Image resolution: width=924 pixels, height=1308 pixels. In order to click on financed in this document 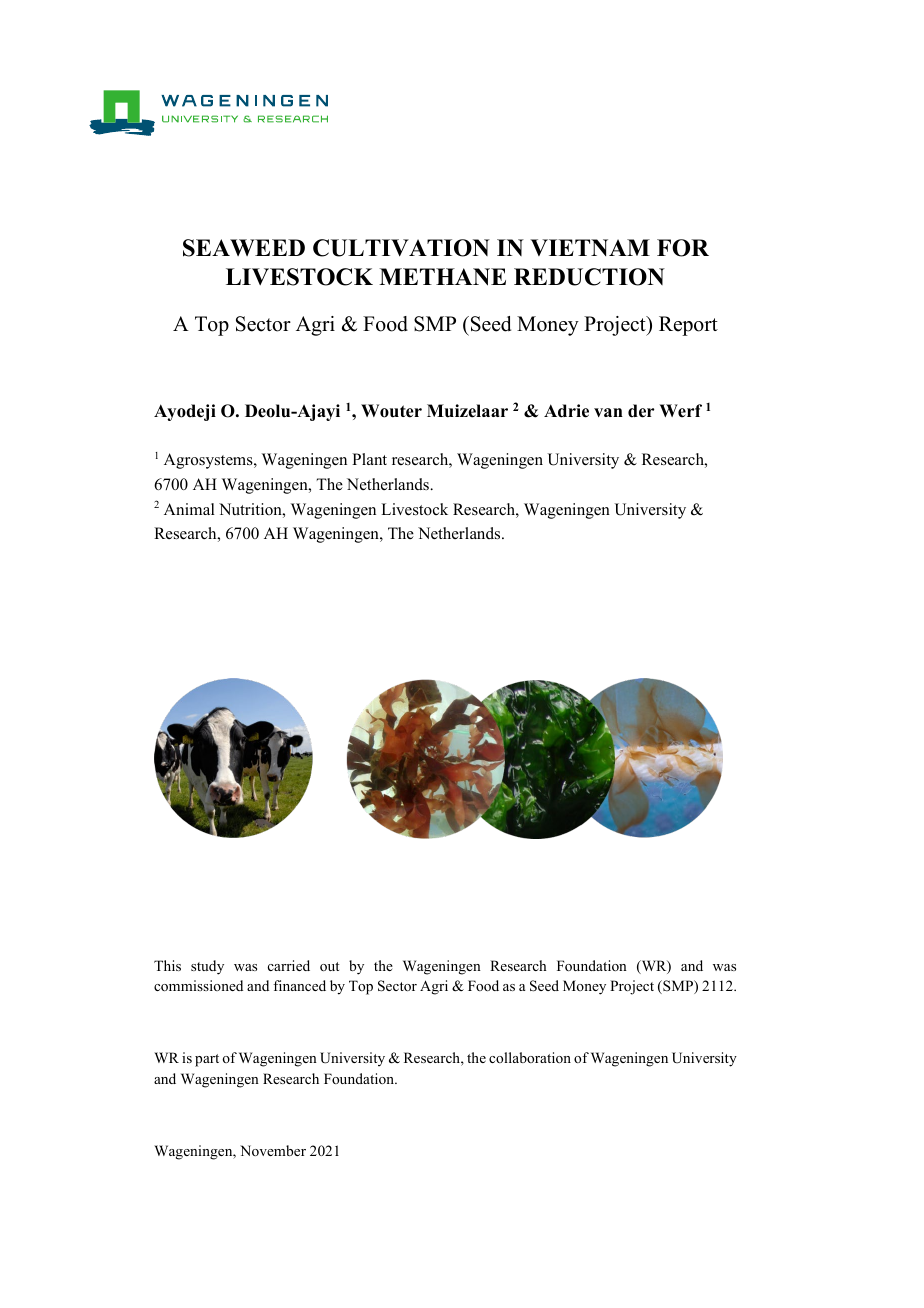, I will do `click(299, 985)`.
